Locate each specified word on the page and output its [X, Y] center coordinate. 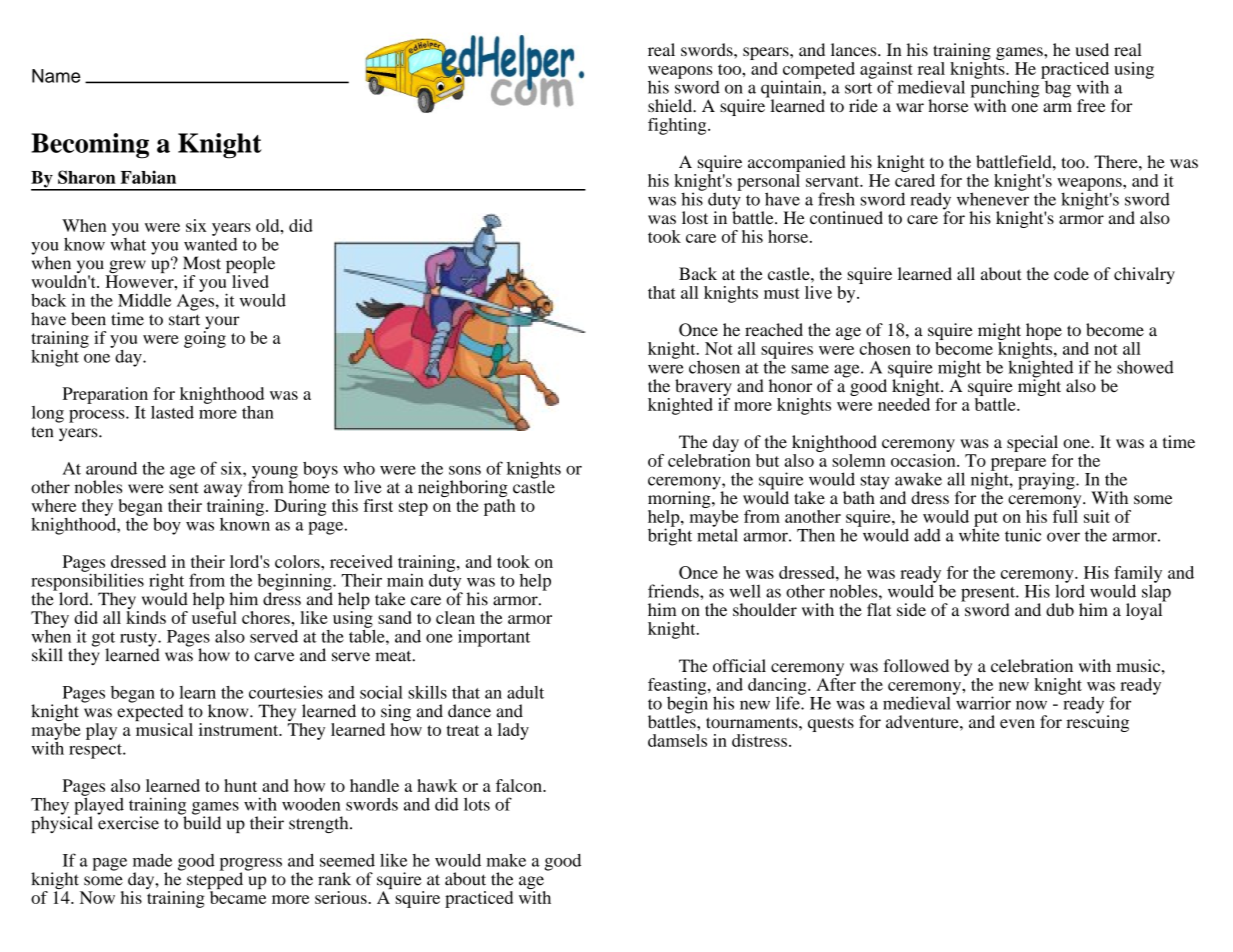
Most [202, 263]
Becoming [90, 146]
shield [671, 105]
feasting [678, 687]
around [111, 468]
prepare [1018, 465]
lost [695, 217]
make [506, 860]
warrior [982, 702]
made [152, 860]
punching [1006, 89]
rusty [139, 640]
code [1071, 273]
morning [680, 501]
